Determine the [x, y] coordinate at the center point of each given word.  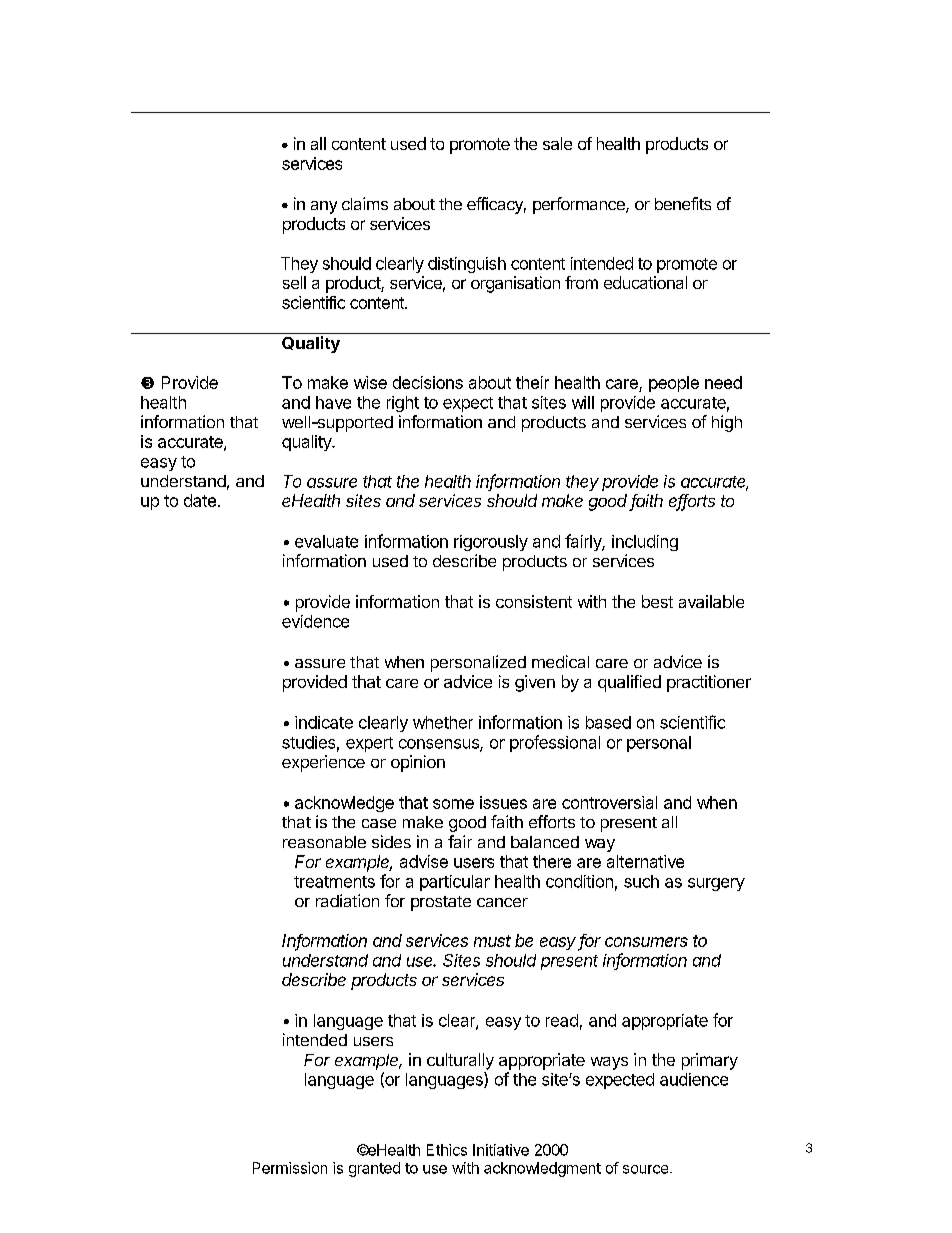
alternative [645, 861]
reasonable [324, 842]
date [200, 500]
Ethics [447, 1150]
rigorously [491, 543]
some [453, 804]
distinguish [467, 265]
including [645, 543]
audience [694, 1079]
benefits [683, 203]
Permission [290, 1168]
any [324, 207]
